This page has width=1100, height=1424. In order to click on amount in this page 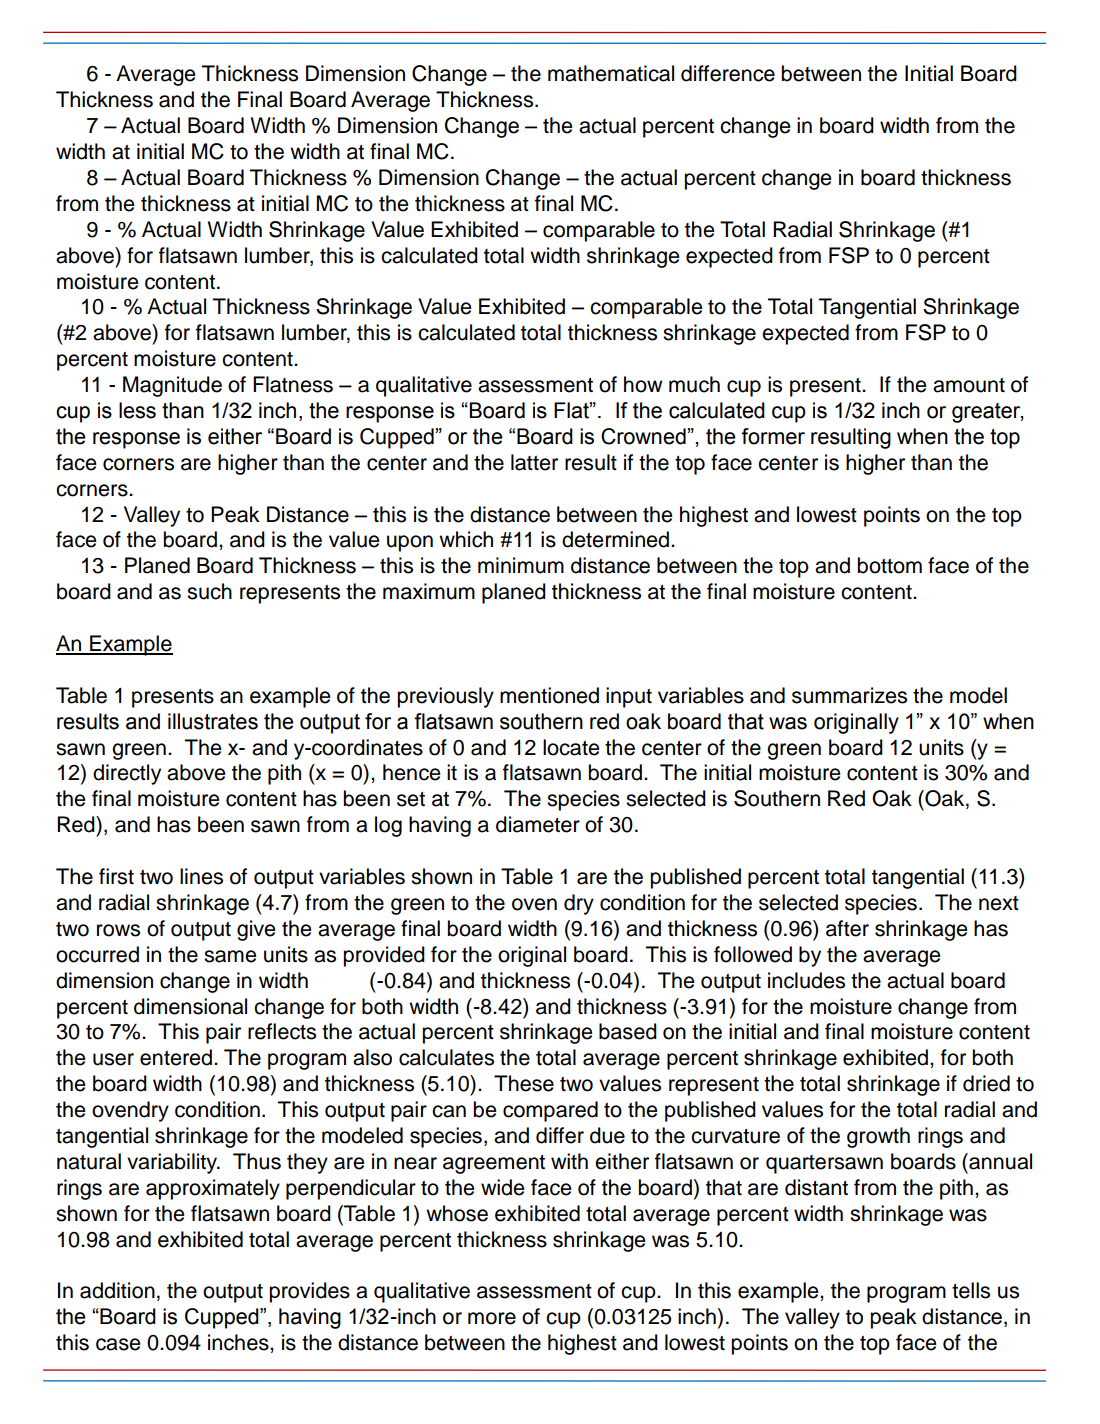, I will do `click(969, 385)`.
